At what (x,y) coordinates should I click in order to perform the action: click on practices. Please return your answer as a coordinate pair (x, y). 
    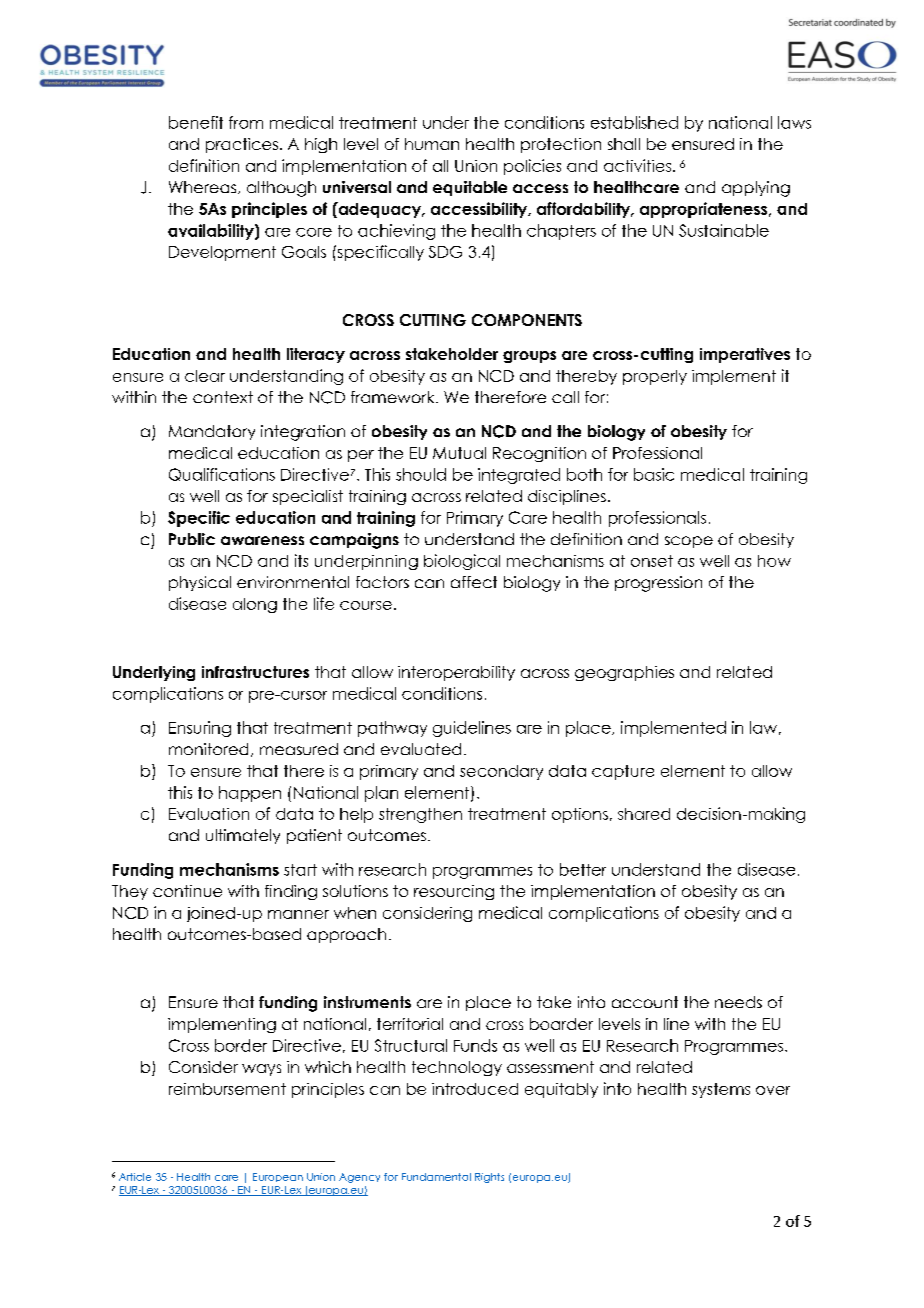
    Looking at the image, I should click on (242, 145).
